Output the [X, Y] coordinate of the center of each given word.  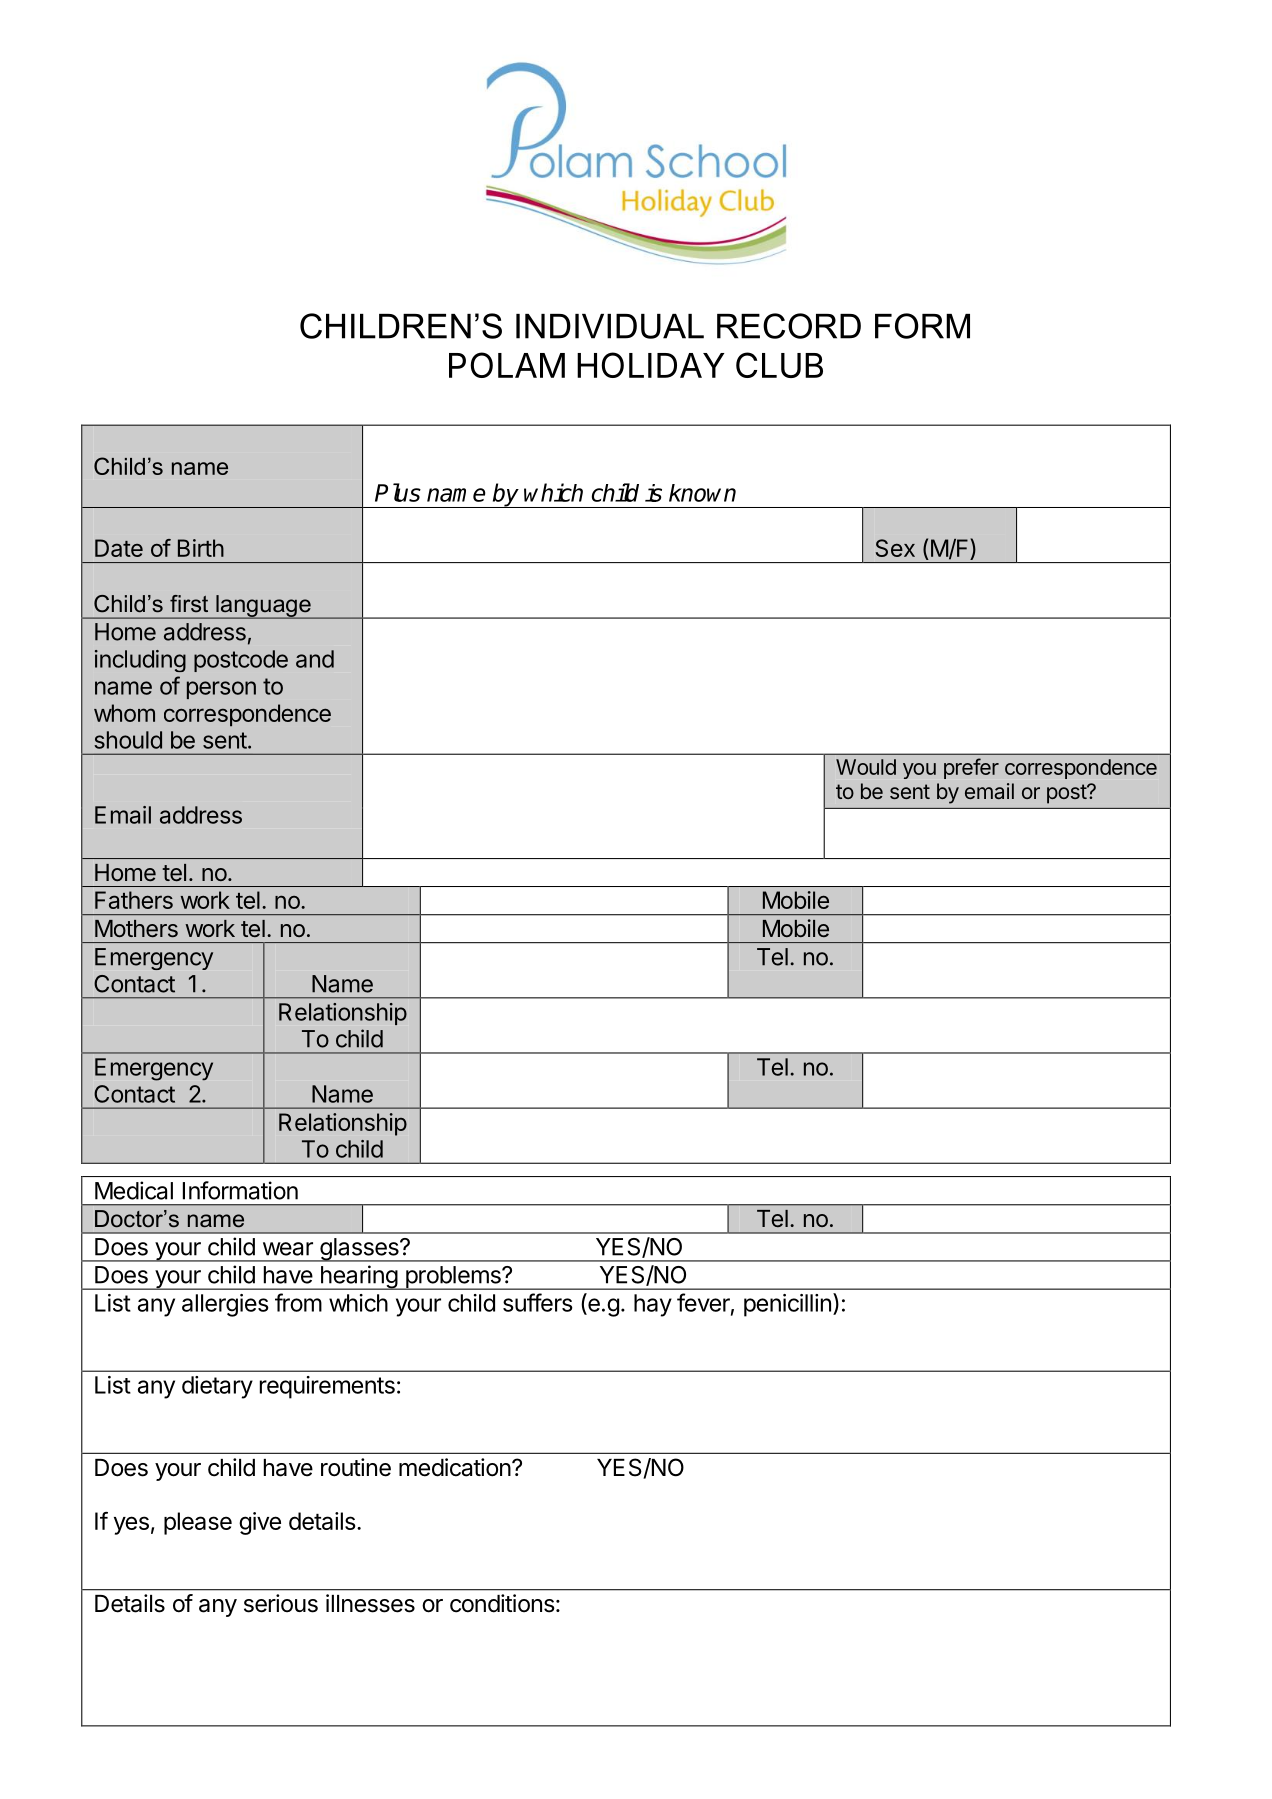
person [221, 690]
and [315, 659]
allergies [225, 1305]
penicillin [787, 1305]
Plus [398, 492]
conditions [502, 1603]
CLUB [779, 365]
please [198, 1523]
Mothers [136, 929]
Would [866, 767]
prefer [971, 768]
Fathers [134, 900]
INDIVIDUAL [610, 326]
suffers [538, 1302]
